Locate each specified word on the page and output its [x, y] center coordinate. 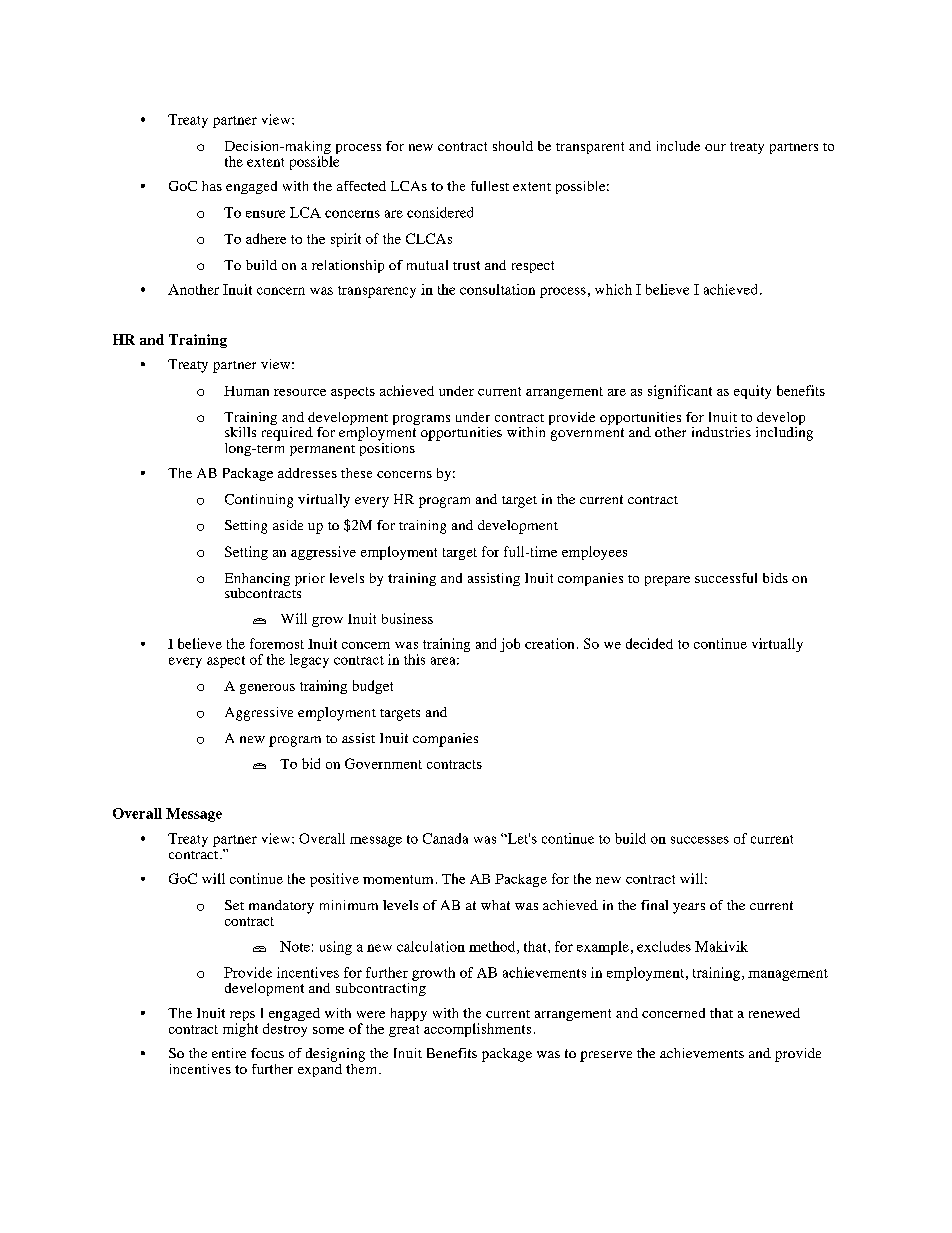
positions [386, 448]
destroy [285, 1030]
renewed [774, 1013]
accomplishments [477, 1030]
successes [700, 840]
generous [267, 689]
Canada [445, 838]
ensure [265, 214]
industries [721, 432]
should [513, 146]
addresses [307, 473]
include [678, 146]
